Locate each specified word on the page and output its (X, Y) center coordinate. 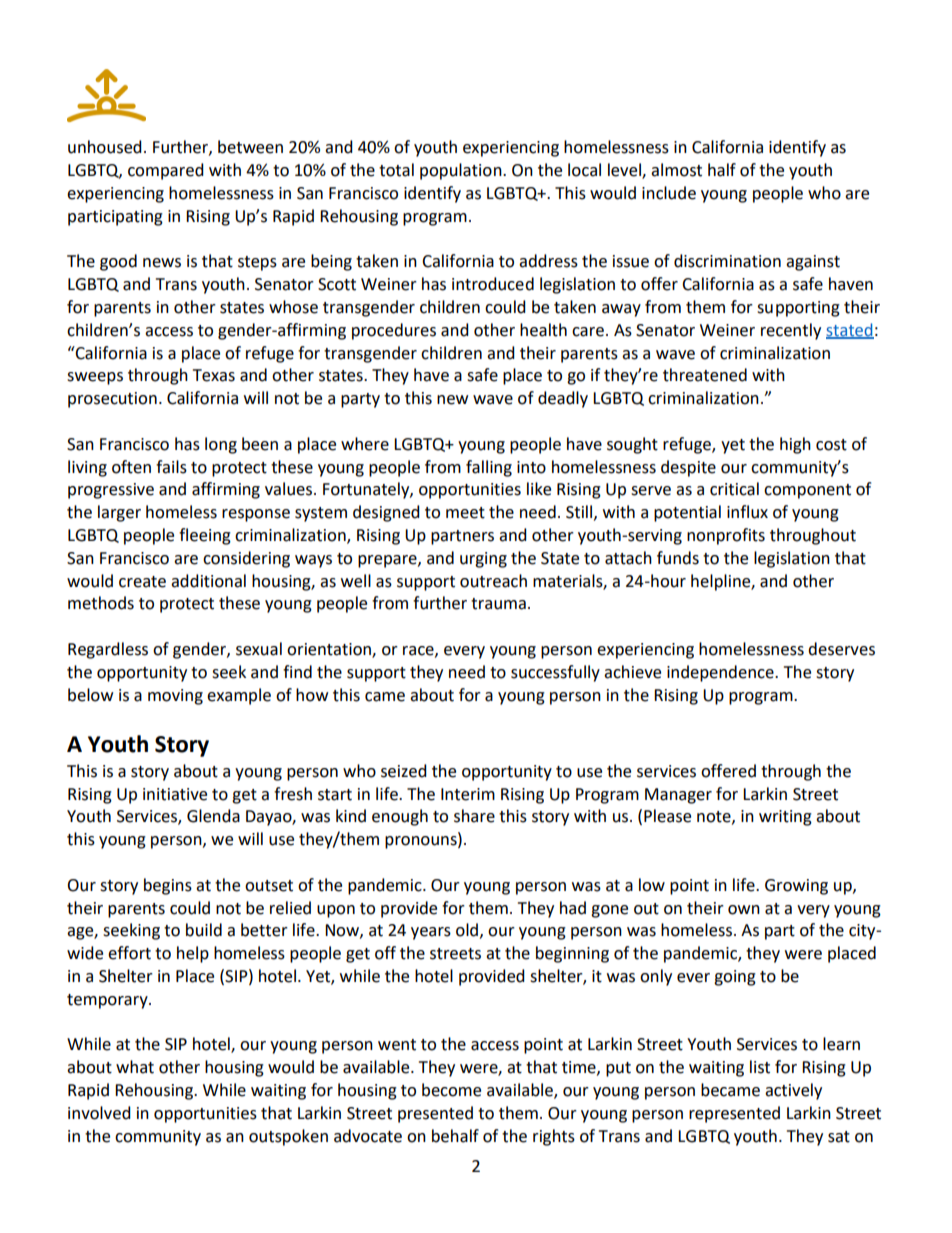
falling (489, 468)
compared (166, 171)
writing (785, 818)
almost (676, 170)
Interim (468, 794)
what (135, 1067)
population (462, 171)
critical (734, 489)
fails (171, 467)
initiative (175, 794)
